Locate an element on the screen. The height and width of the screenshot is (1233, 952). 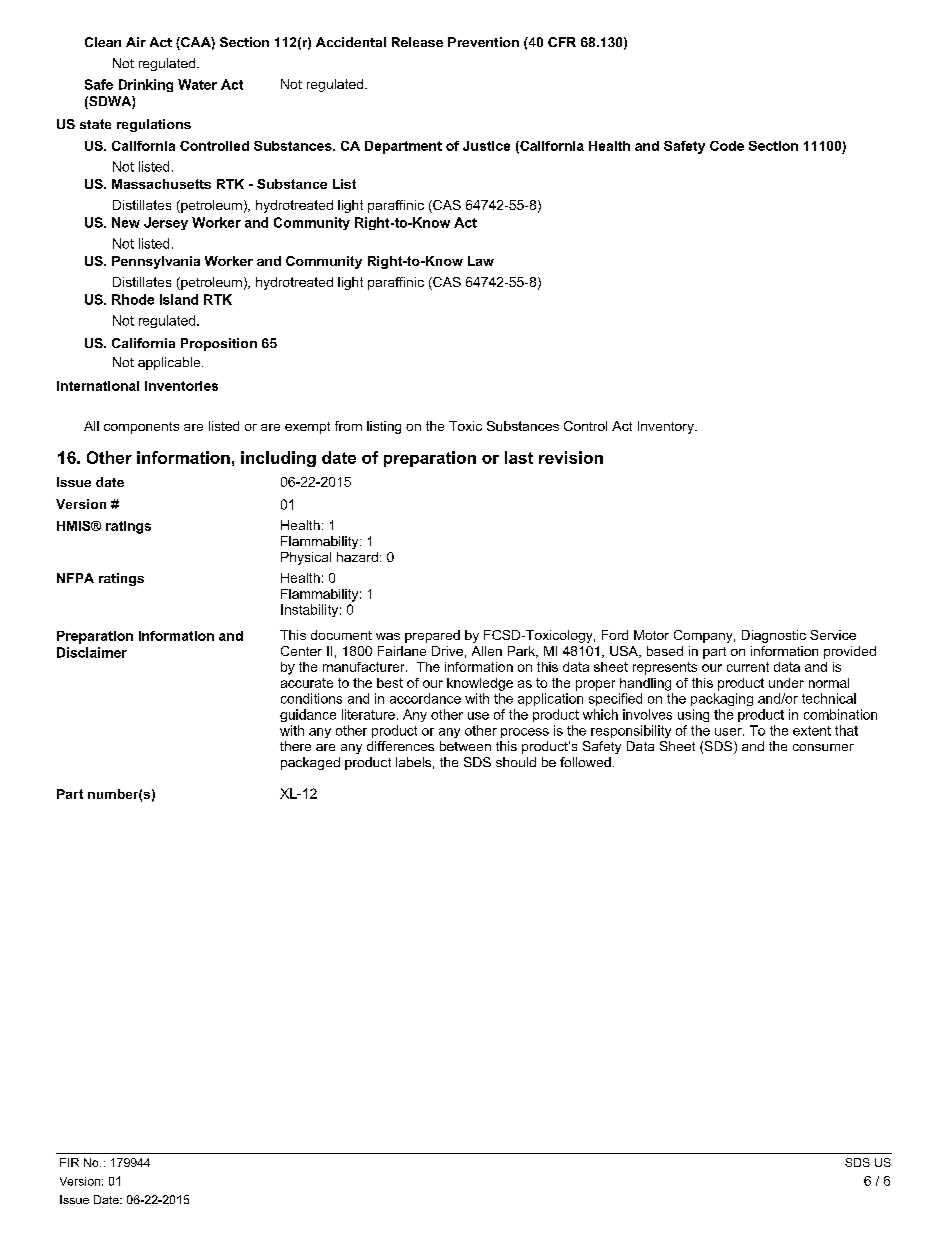
NFPA is located at coordinates (75, 578).
